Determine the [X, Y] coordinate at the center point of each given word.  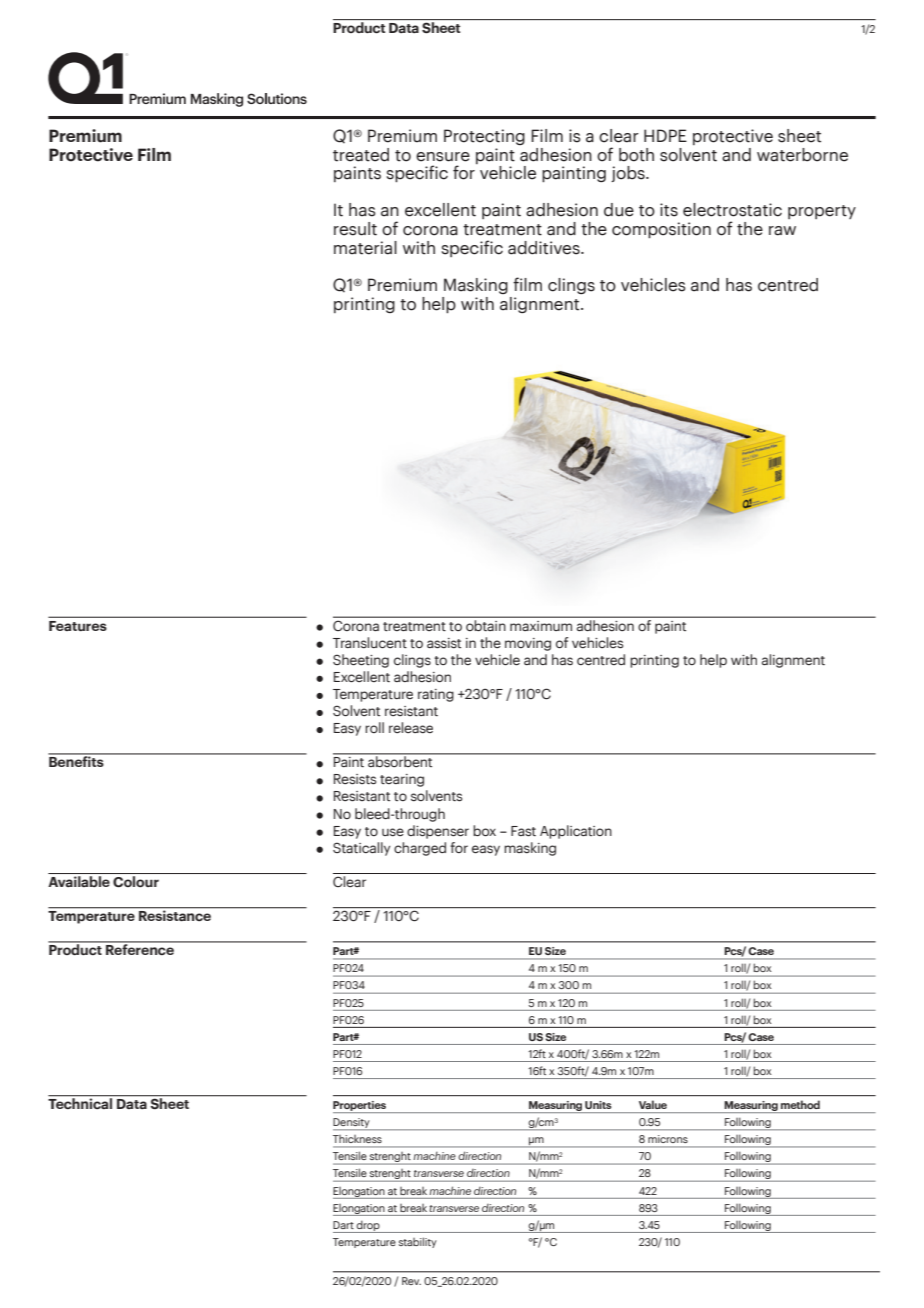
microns [668, 1139]
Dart [343, 1225]
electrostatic [732, 210]
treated [361, 155]
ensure [443, 157]
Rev [411, 1281]
